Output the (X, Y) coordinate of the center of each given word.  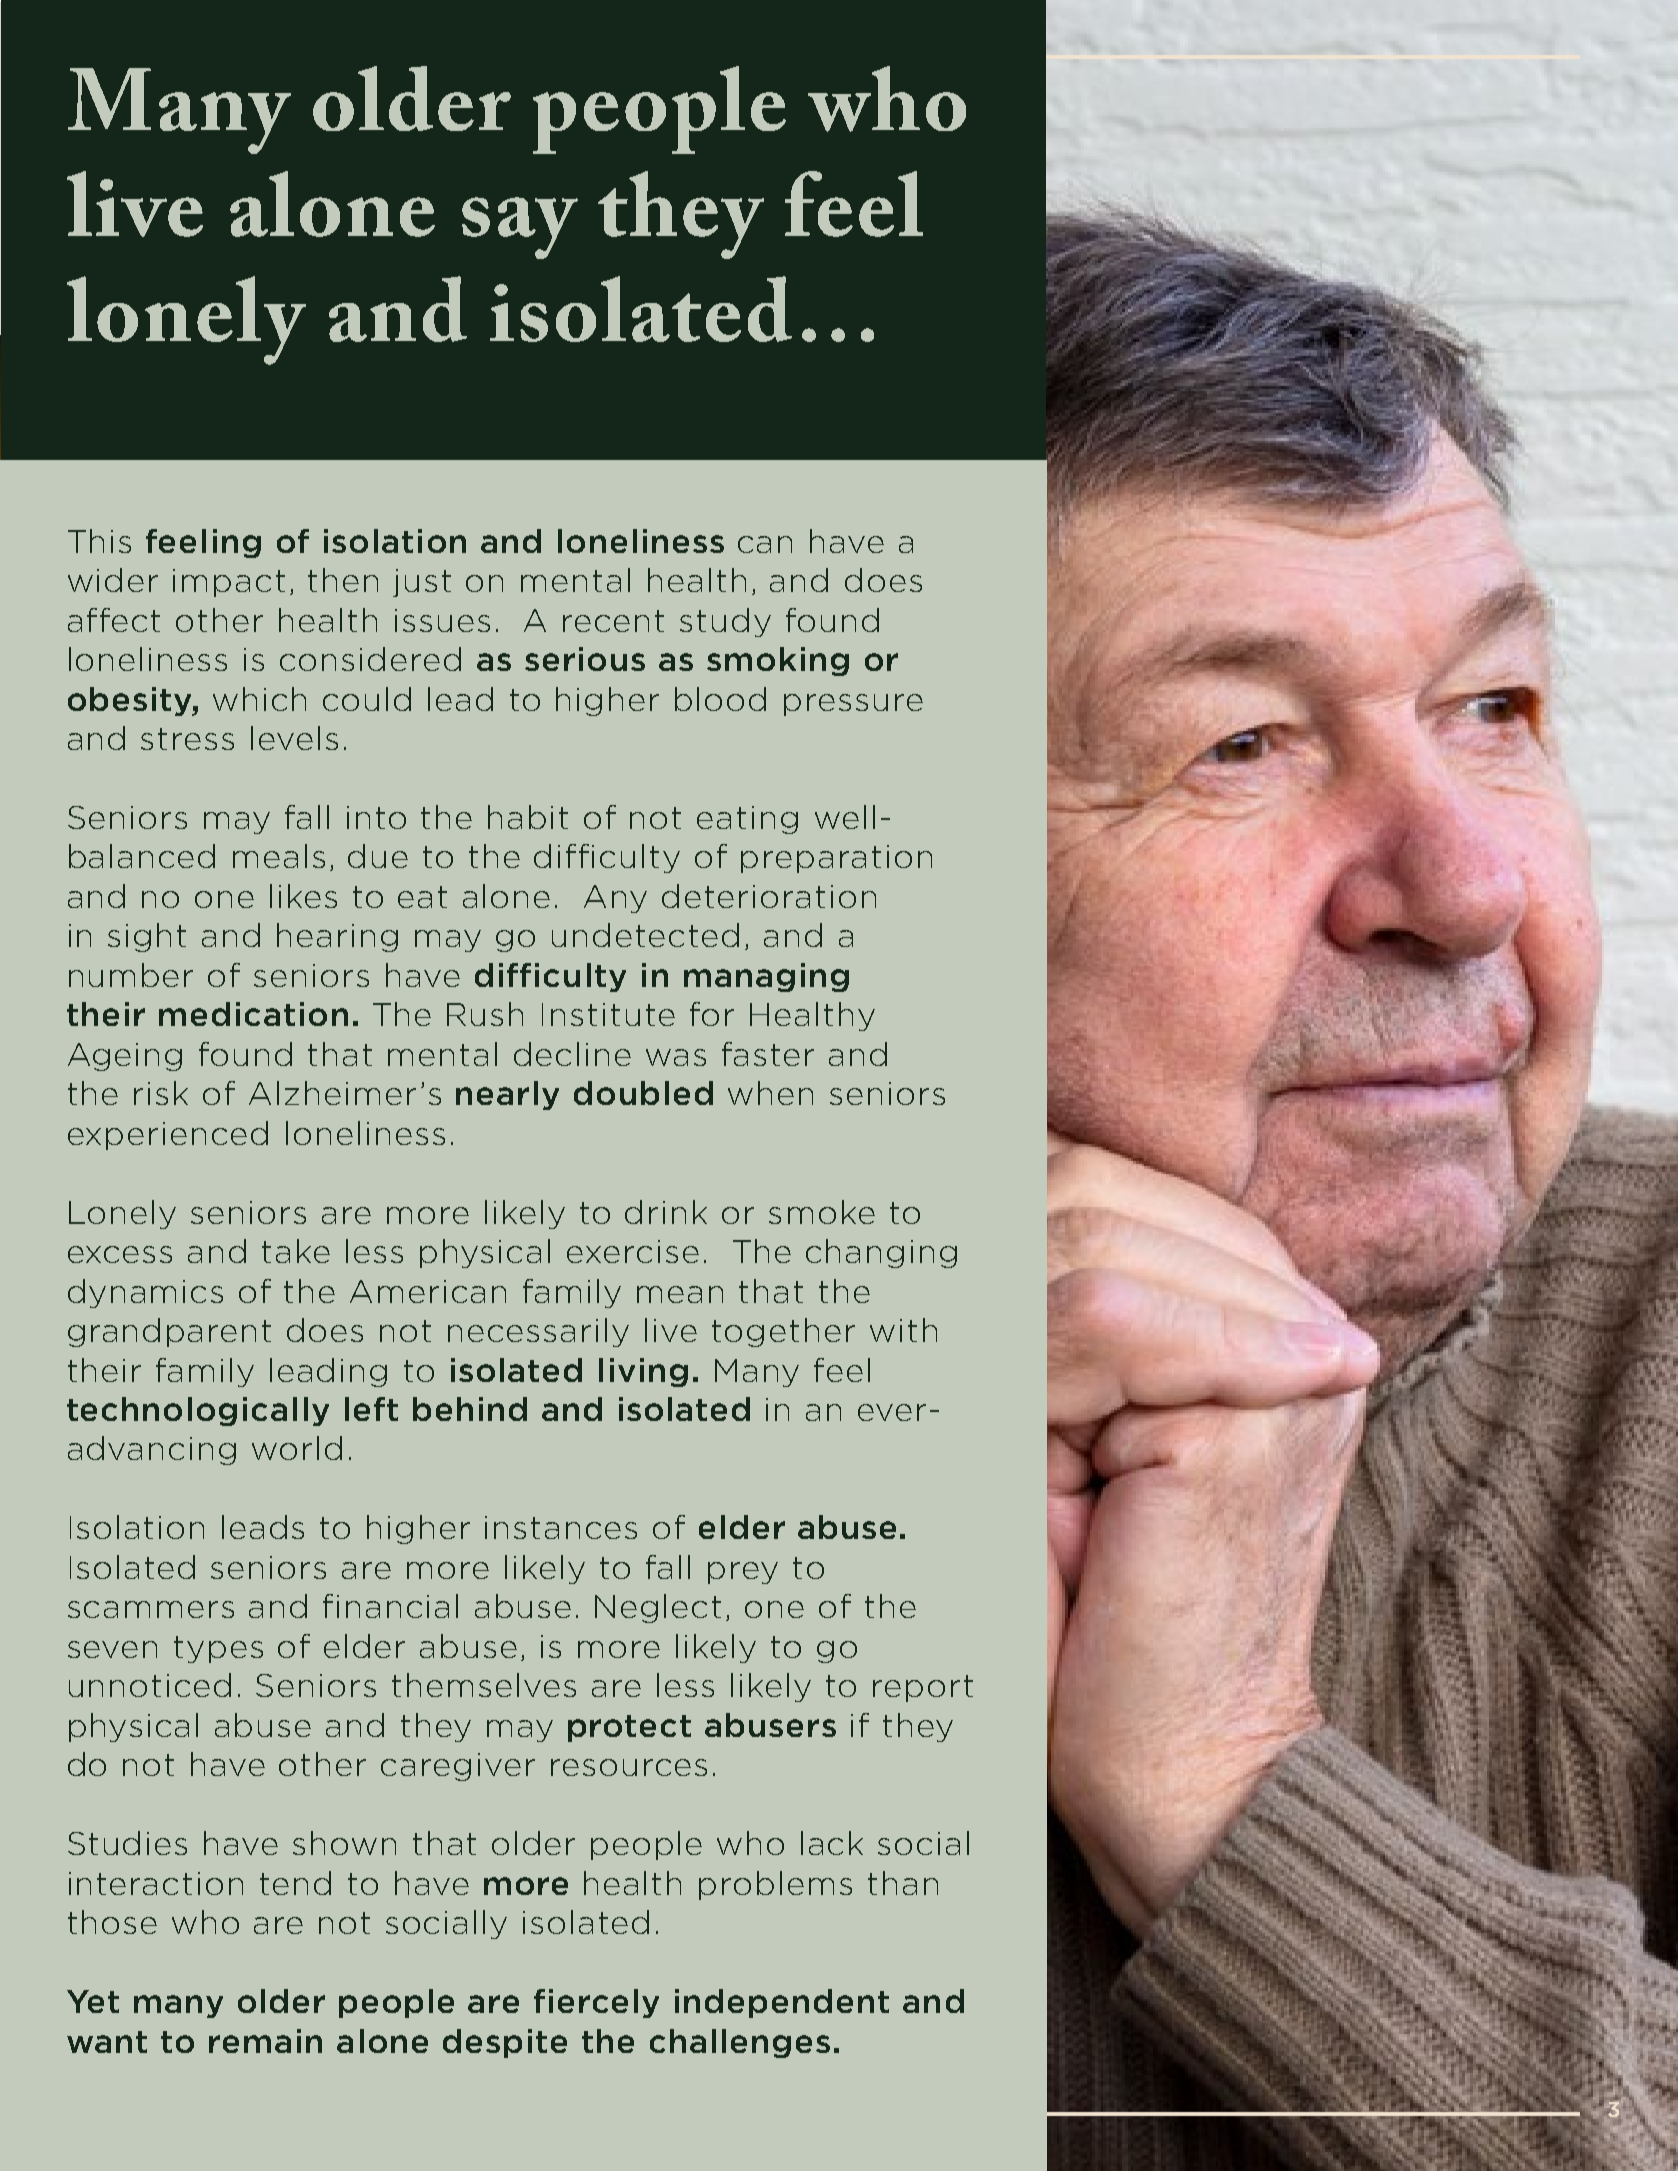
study (725, 622)
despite (505, 2043)
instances (561, 1527)
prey (743, 1573)
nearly (507, 1095)
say (520, 228)
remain (265, 2041)
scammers (151, 1609)
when (770, 1093)
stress (187, 739)
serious (585, 659)
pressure (853, 705)
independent (782, 2003)
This (99, 541)
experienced (168, 1135)
